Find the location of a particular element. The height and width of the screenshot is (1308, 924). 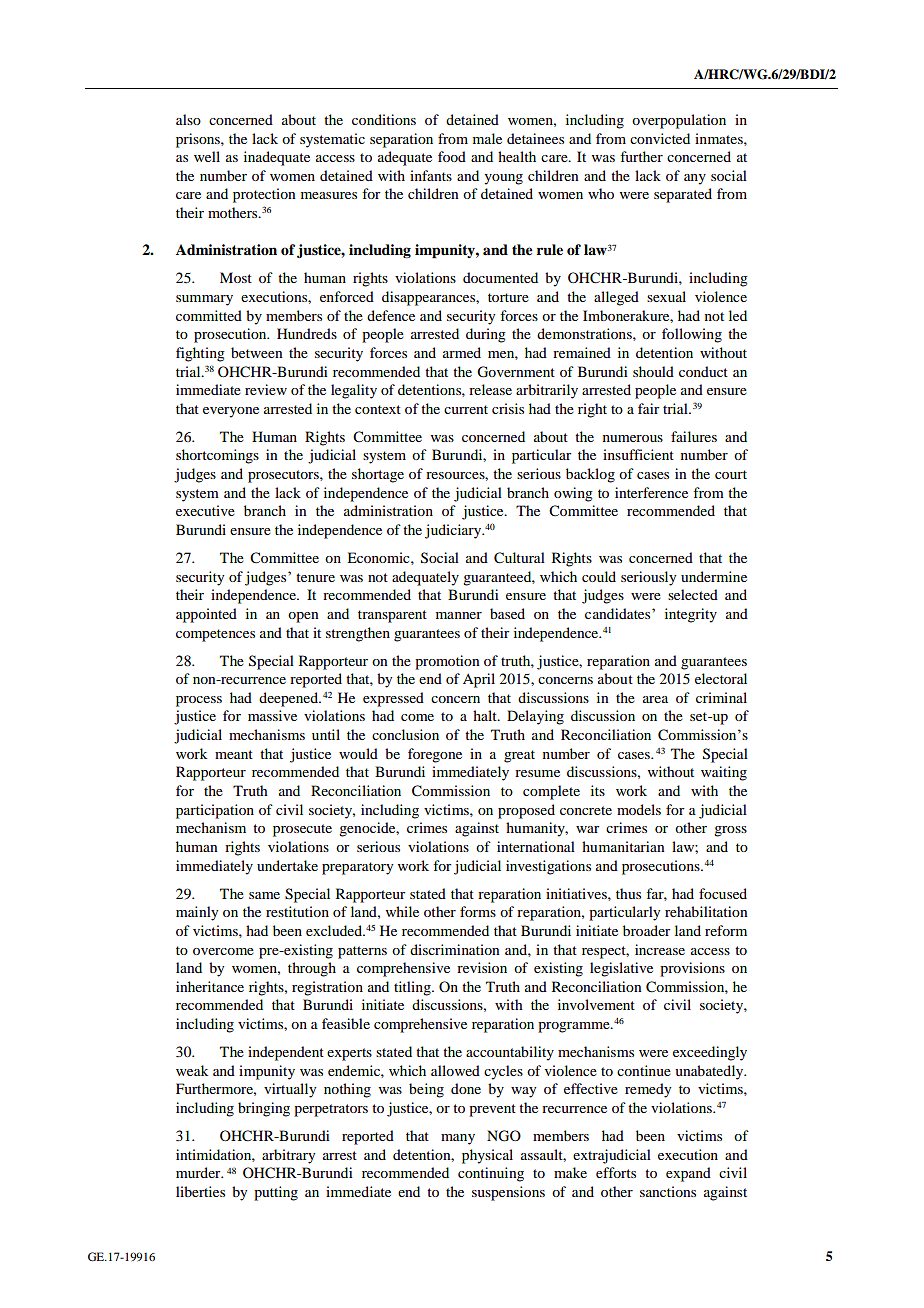

participation is located at coordinates (215, 811).
